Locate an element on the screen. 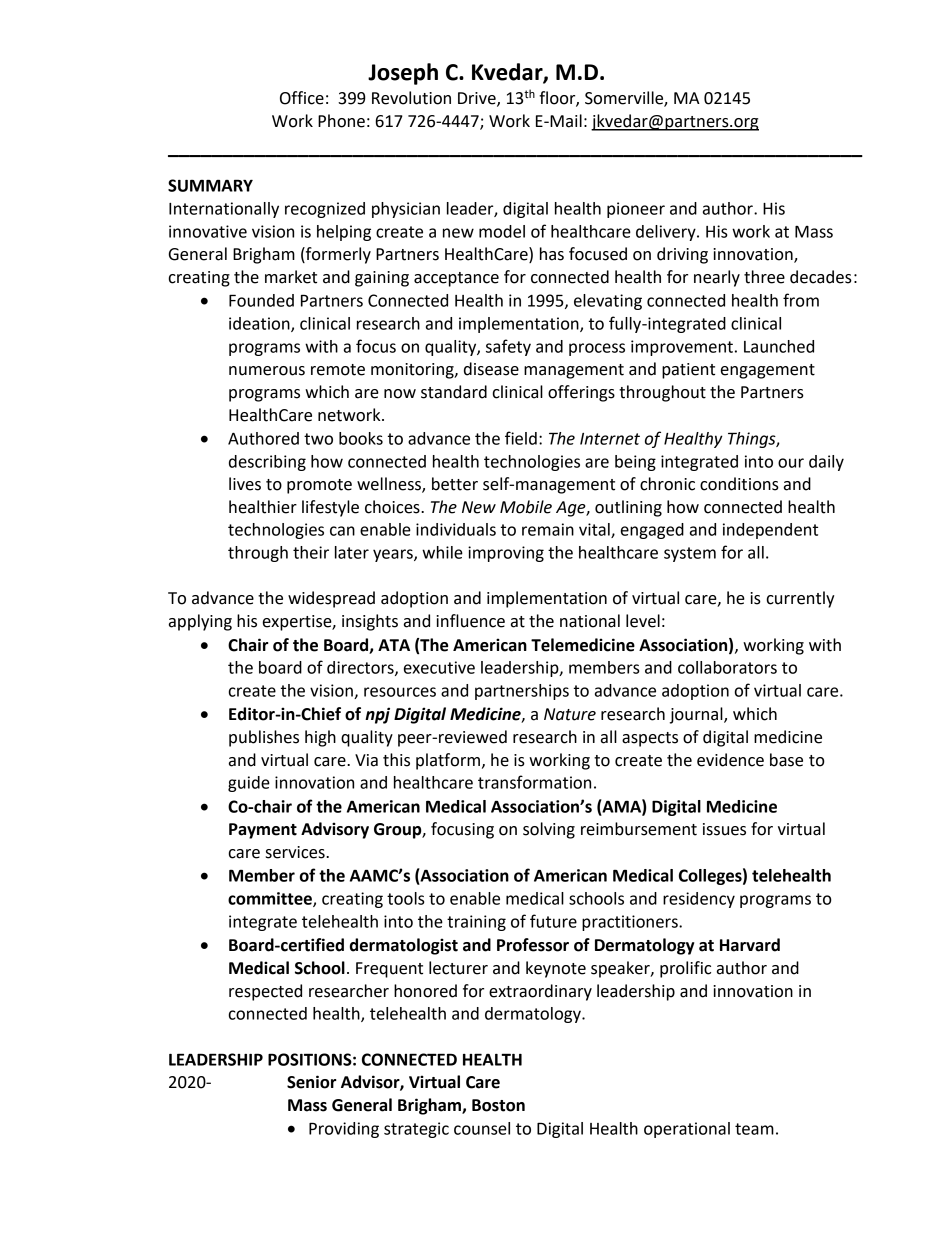 Image resolution: width=952 pixels, height=1233 pixels. Boston is located at coordinates (498, 1105).
